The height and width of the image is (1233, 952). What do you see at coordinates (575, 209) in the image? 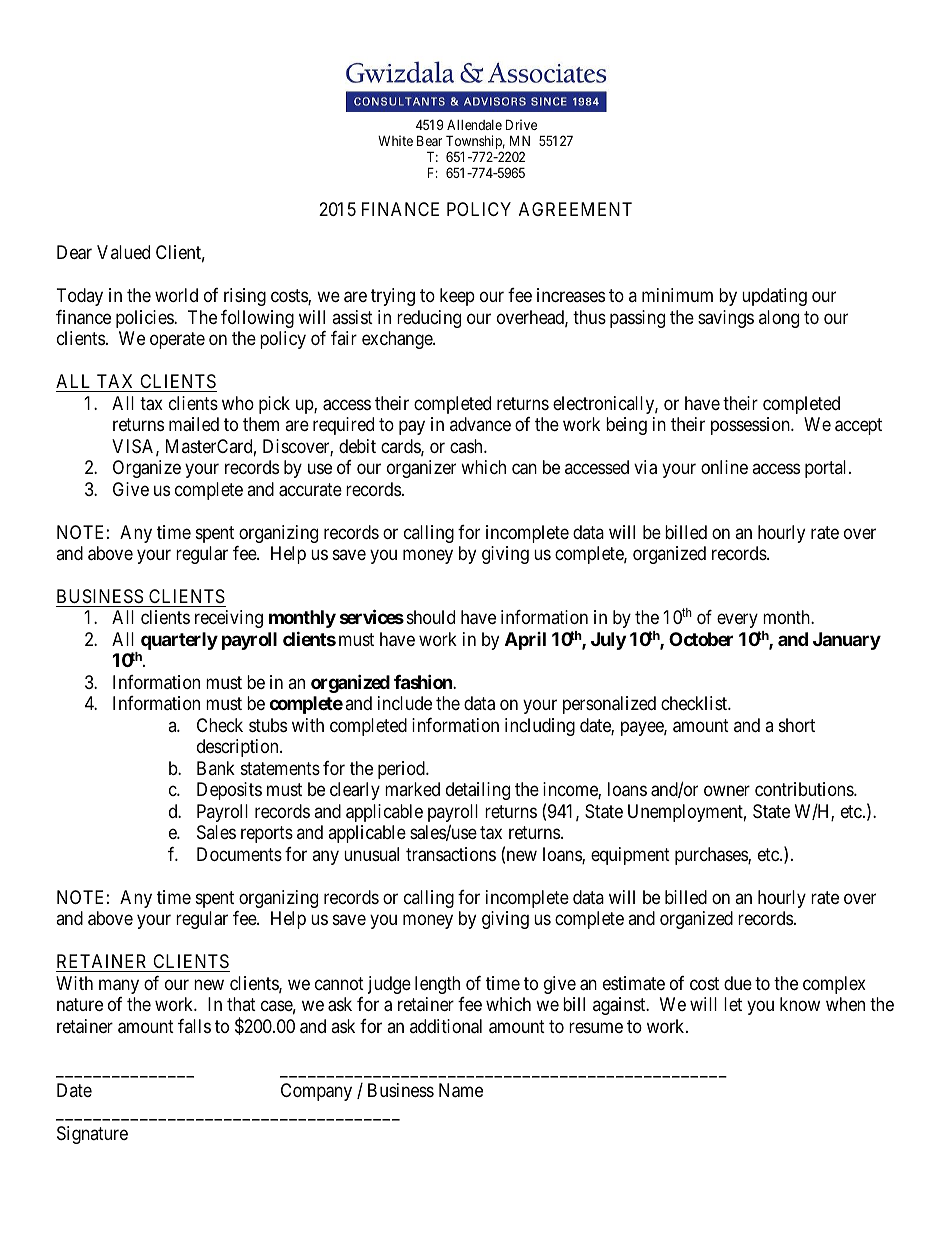
I see `AGREEMENT` at bounding box center [575, 209].
